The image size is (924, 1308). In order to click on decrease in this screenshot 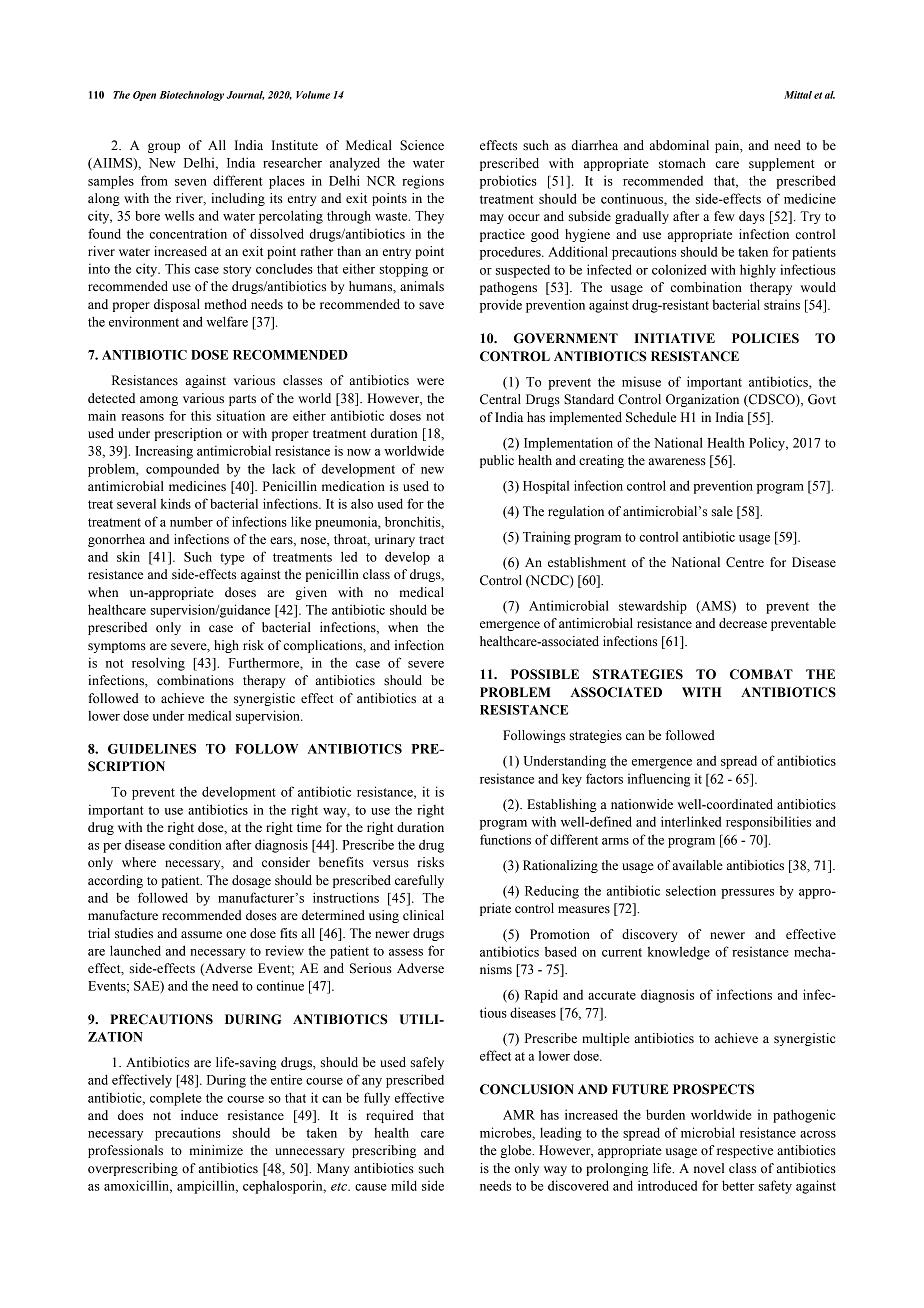, I will do `click(743, 623)`.
